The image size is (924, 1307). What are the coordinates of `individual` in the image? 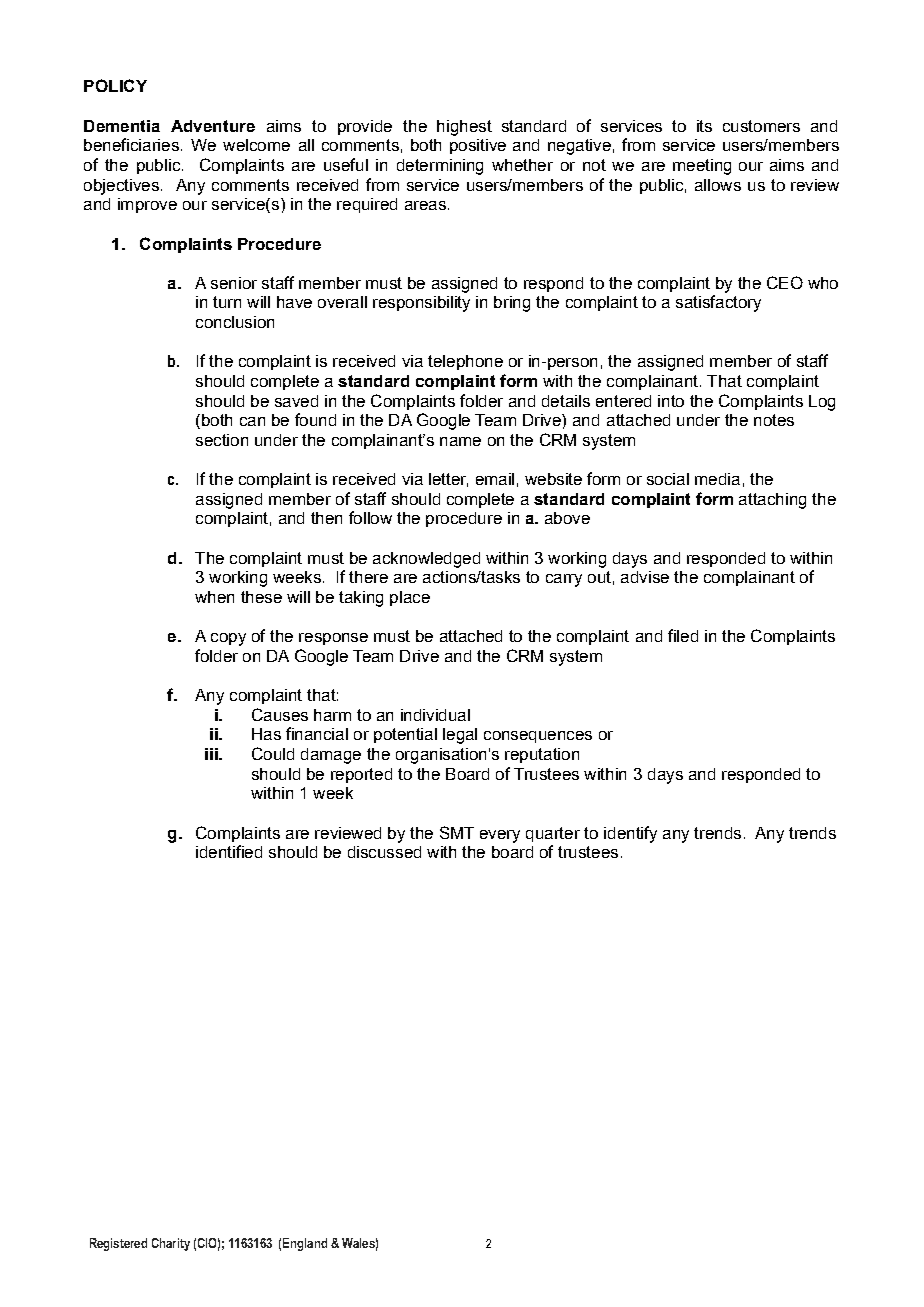 It's located at (435, 715).
